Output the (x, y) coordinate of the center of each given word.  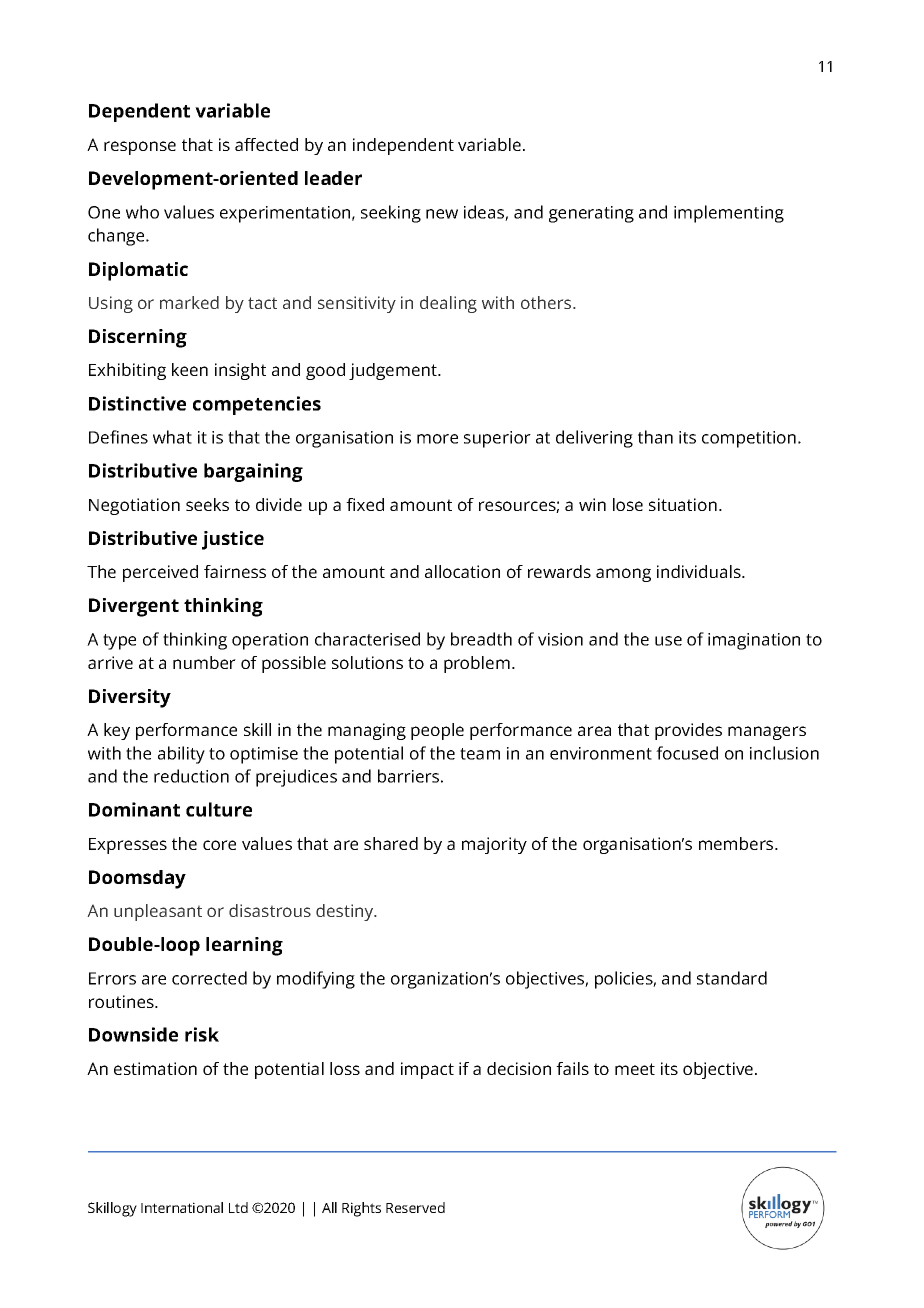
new (442, 214)
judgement (394, 371)
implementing (729, 214)
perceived (160, 573)
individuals (700, 571)
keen (190, 369)
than (655, 437)
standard (732, 978)
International (182, 1207)
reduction (191, 776)
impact (427, 1070)
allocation (462, 571)
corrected (209, 978)
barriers (408, 776)
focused (687, 753)
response (140, 148)
